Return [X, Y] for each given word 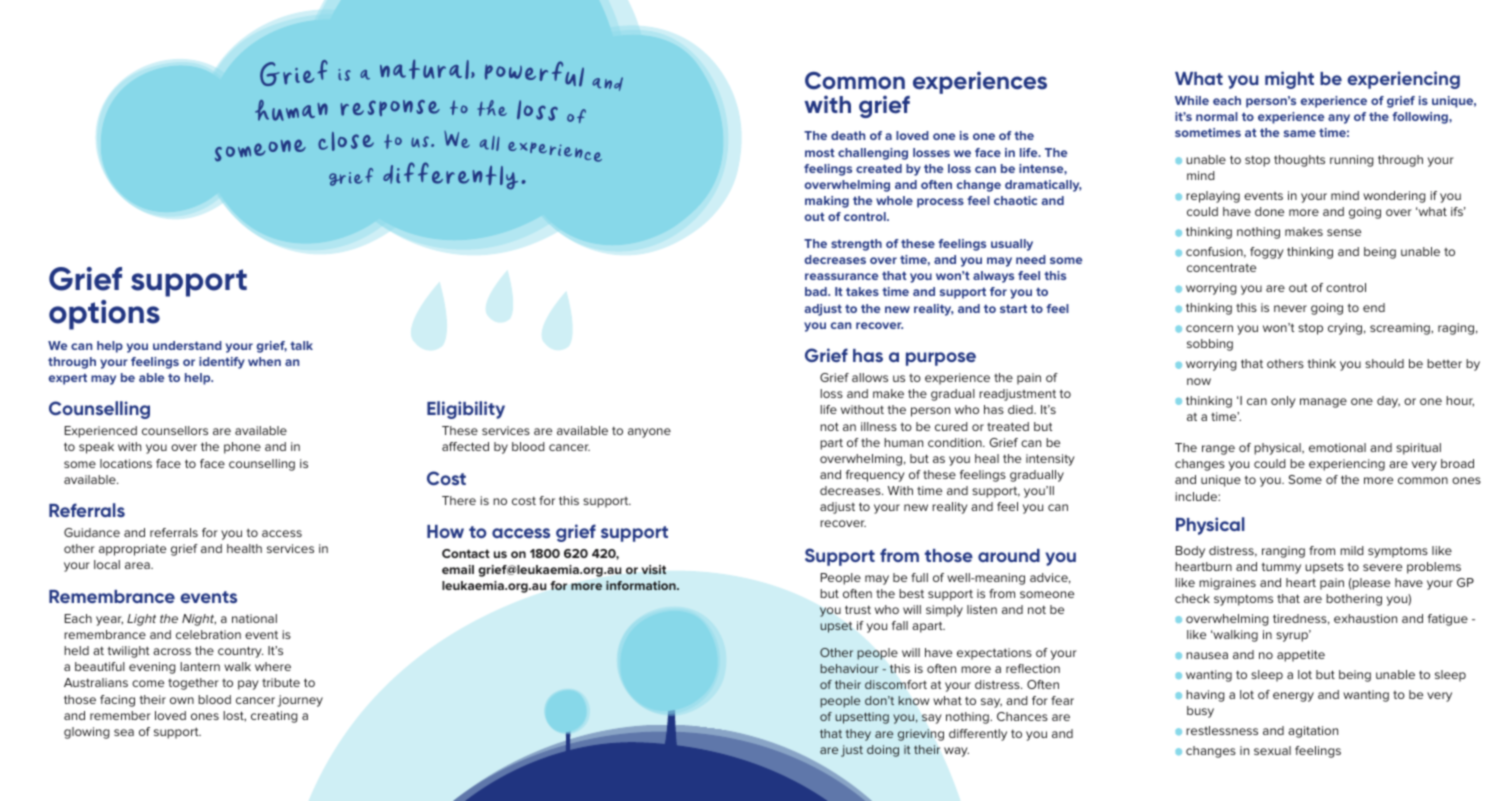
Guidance [92, 532]
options [104, 315]
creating [274, 717]
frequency [875, 476]
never [1290, 308]
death [848, 135]
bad [817, 291]
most [820, 153]
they [858, 735]
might [1289, 80]
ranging [1283, 552]
